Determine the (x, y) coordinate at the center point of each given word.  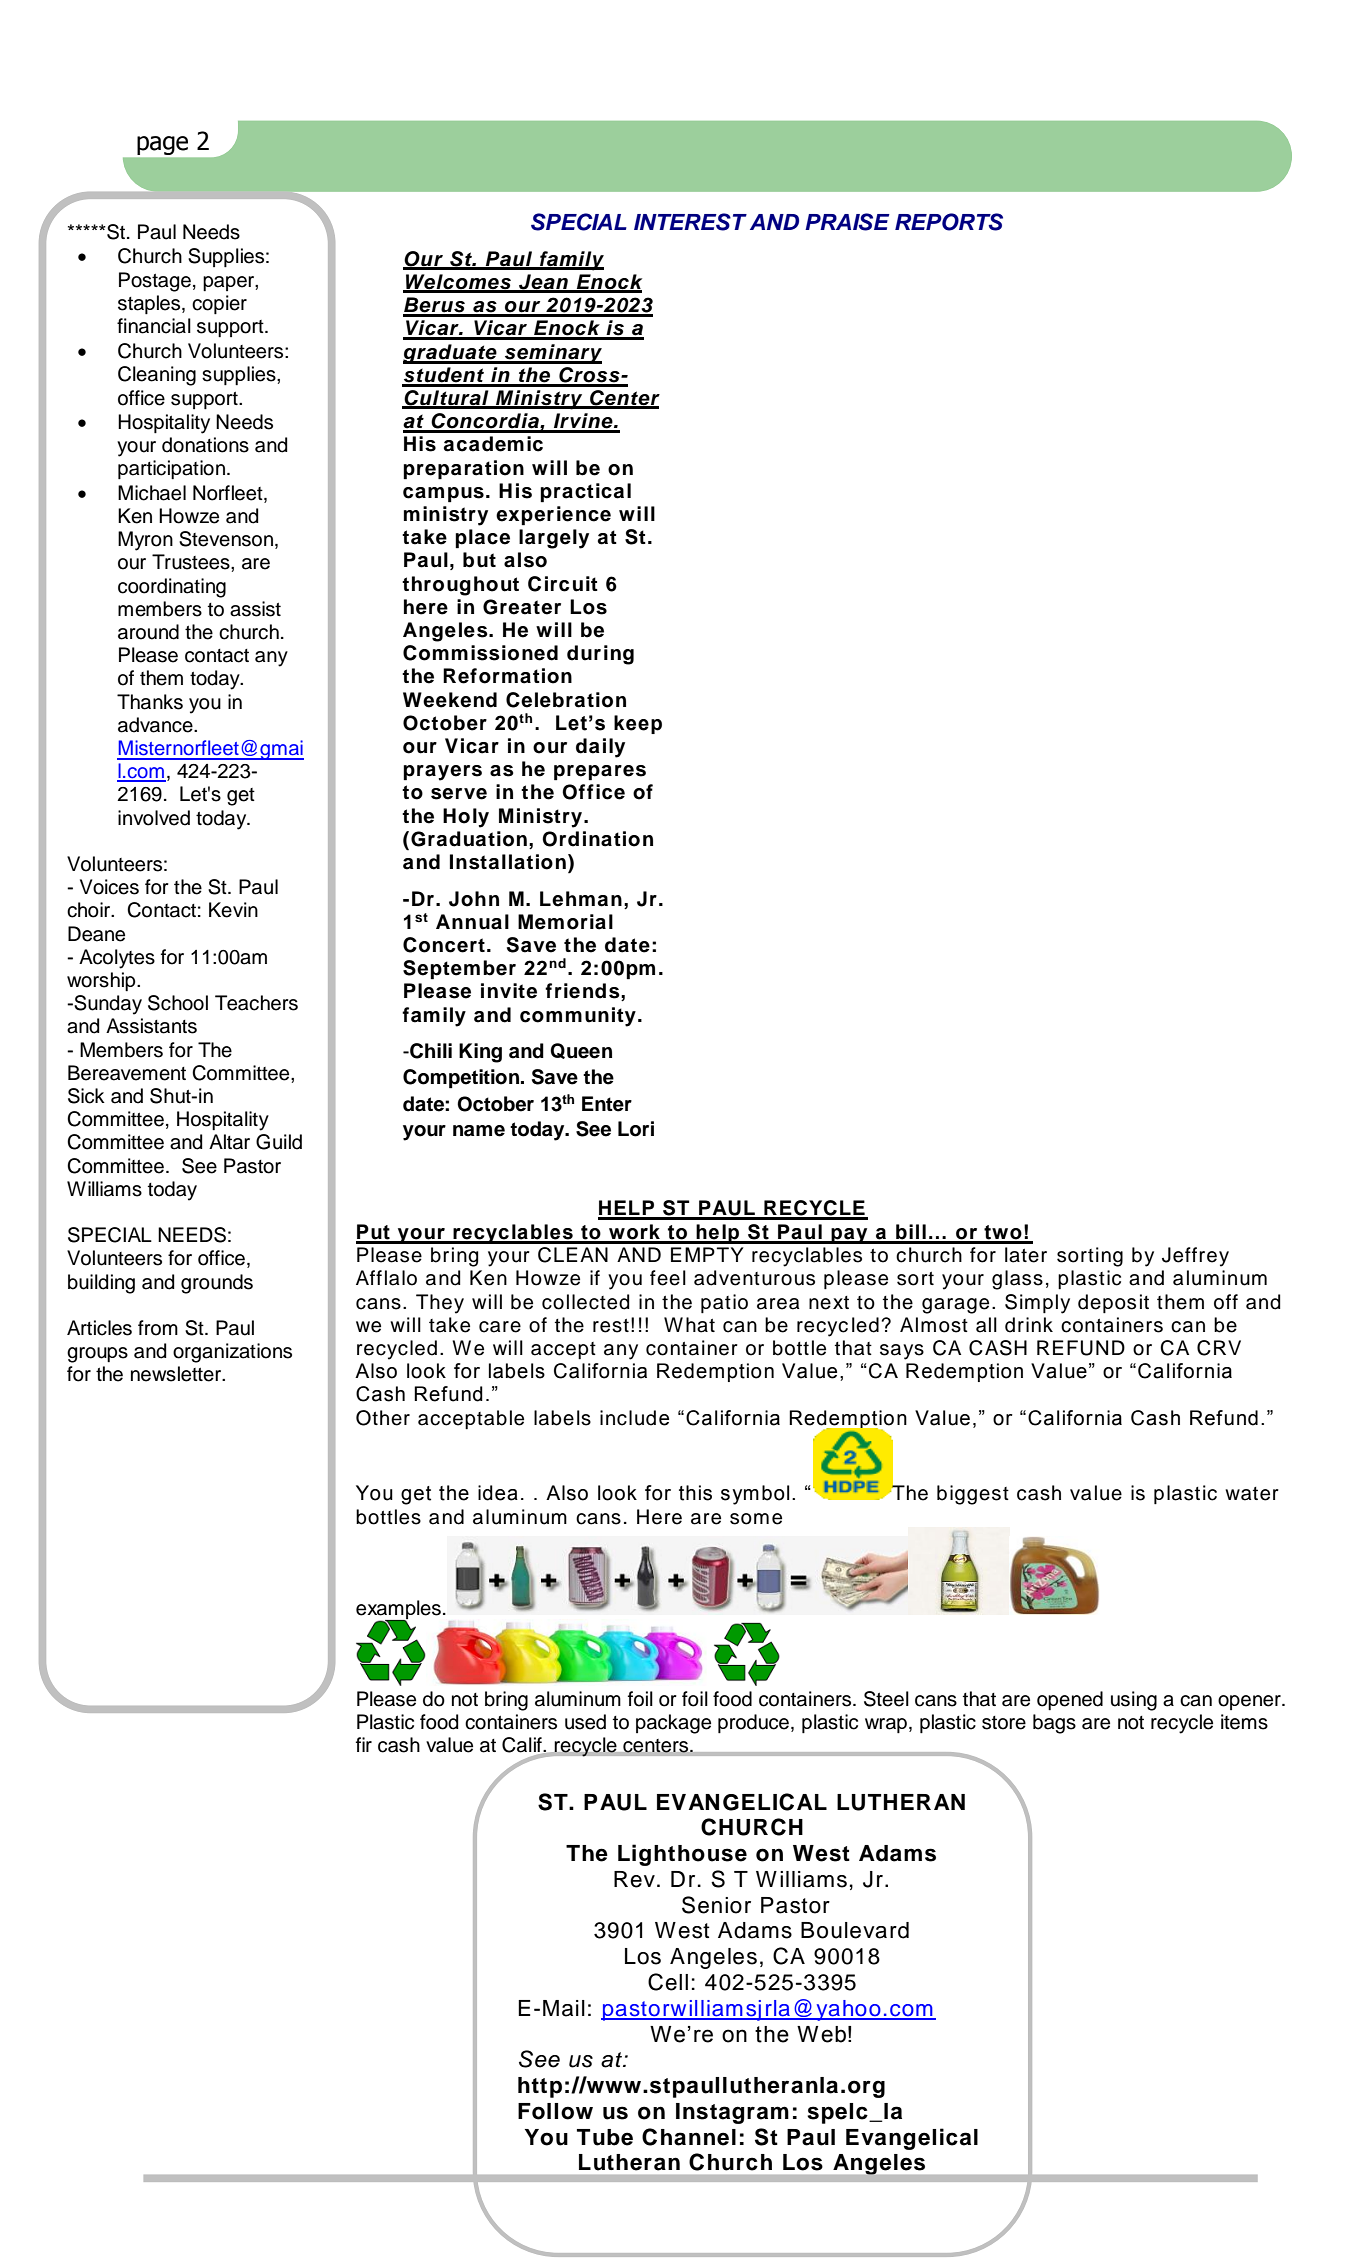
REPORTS (949, 222)
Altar (229, 1142)
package (673, 1724)
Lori (636, 1129)
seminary (552, 354)
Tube (605, 2137)
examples (398, 1611)
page (162, 145)
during (600, 655)
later (1026, 1255)
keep (638, 724)
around (148, 632)
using (1134, 1701)
